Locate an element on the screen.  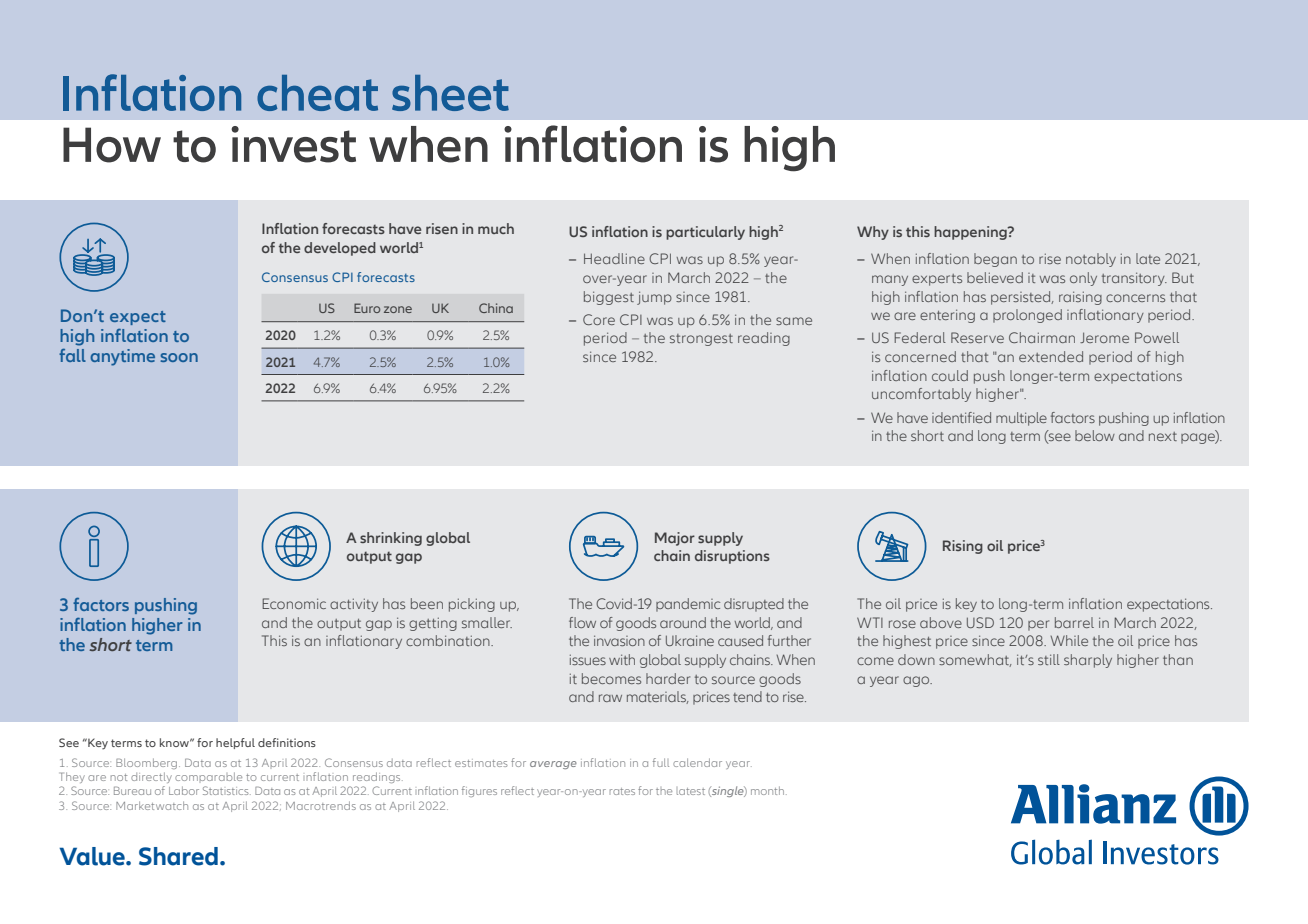
raw is located at coordinates (610, 698).
